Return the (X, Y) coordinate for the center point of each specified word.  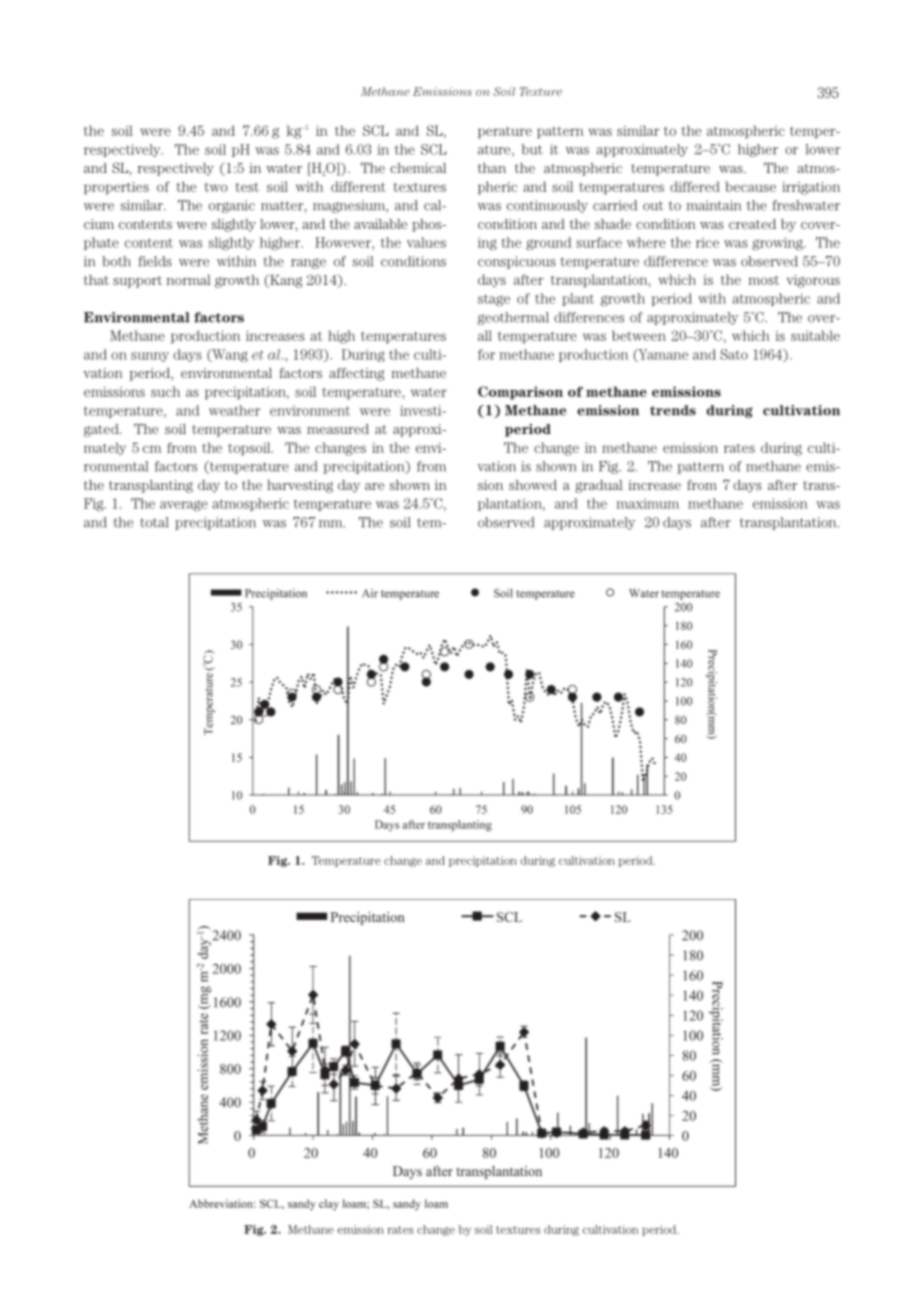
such (165, 391)
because (750, 186)
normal (188, 280)
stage (494, 300)
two (215, 187)
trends (673, 410)
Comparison (520, 393)
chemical (418, 168)
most (763, 280)
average (184, 505)
